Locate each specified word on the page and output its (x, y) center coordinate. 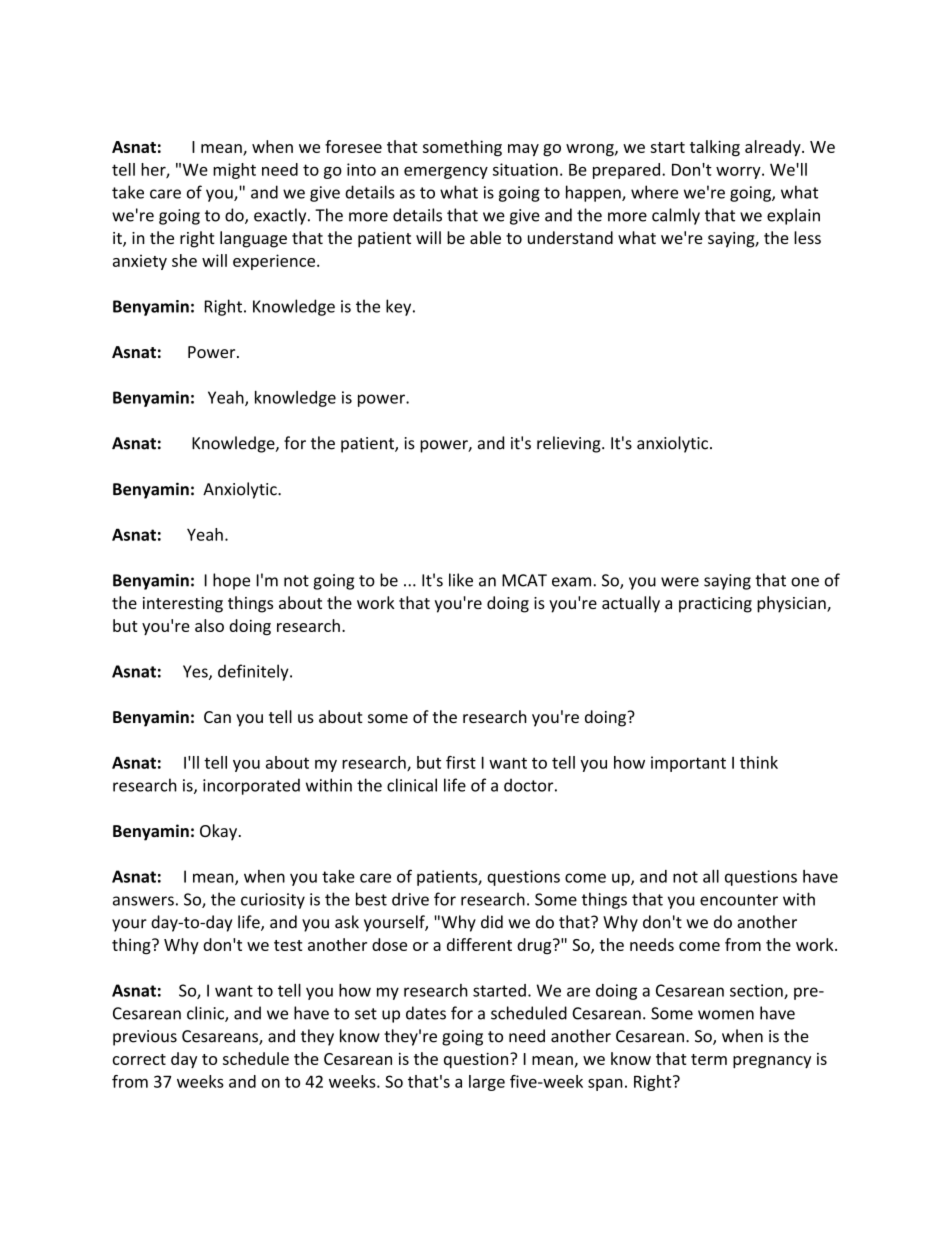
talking (715, 148)
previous (145, 1038)
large (487, 1083)
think (759, 762)
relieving (570, 444)
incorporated (251, 786)
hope (231, 581)
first (461, 762)
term (709, 1059)
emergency (446, 172)
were (680, 582)
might (234, 171)
